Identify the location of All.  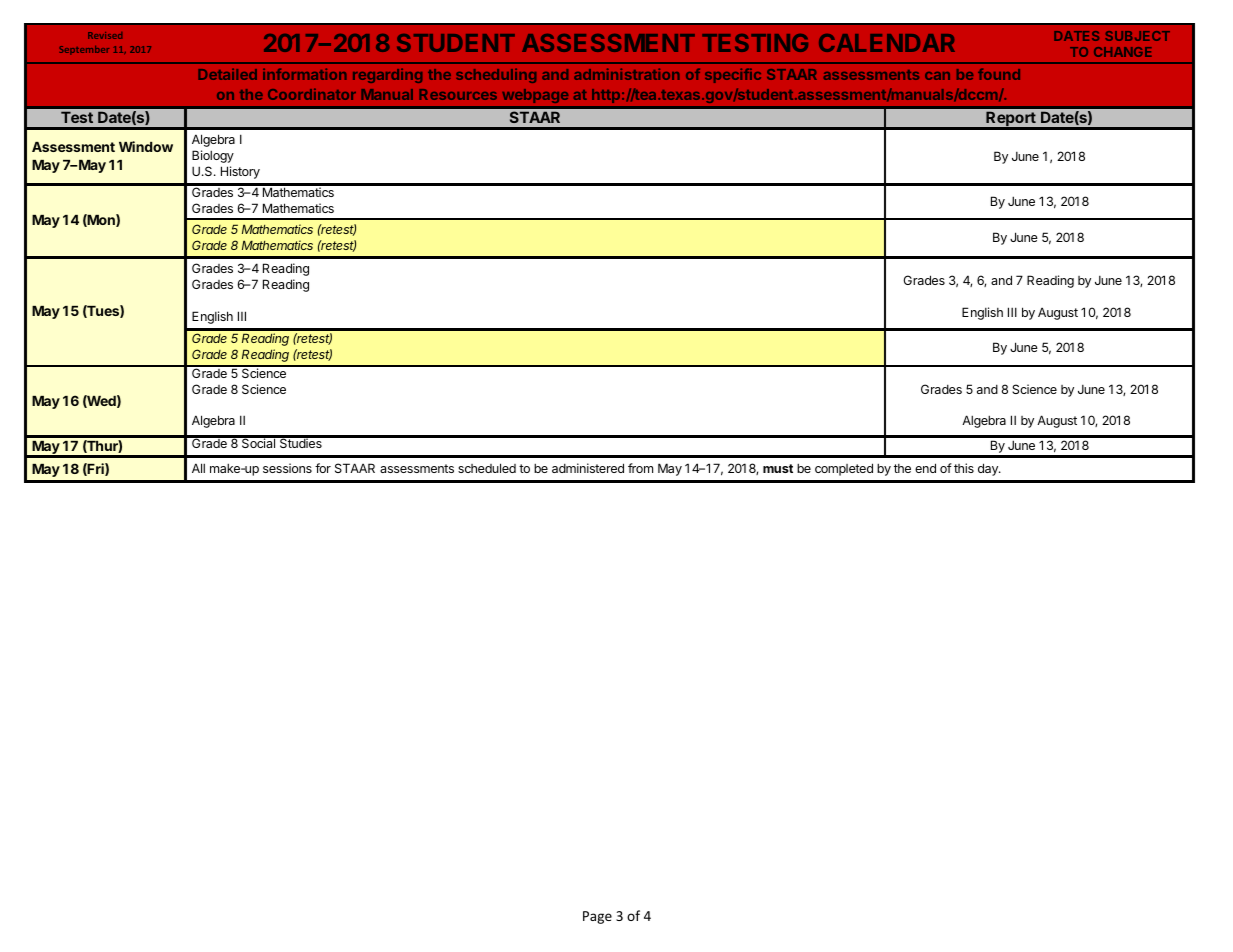
(198, 468).
